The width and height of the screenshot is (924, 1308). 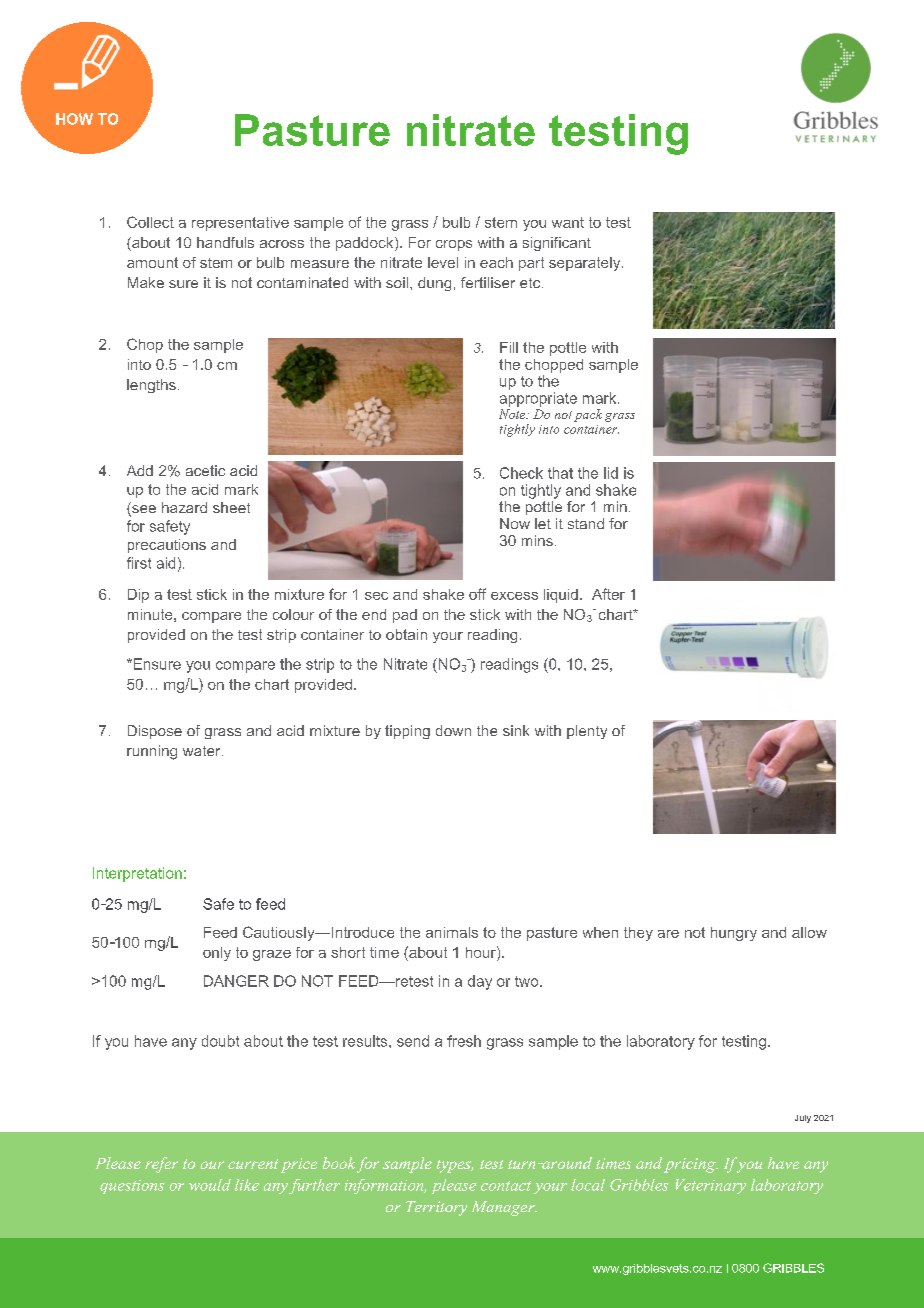 What do you see at coordinates (151, 386) in the screenshot?
I see `lengths` at bounding box center [151, 386].
